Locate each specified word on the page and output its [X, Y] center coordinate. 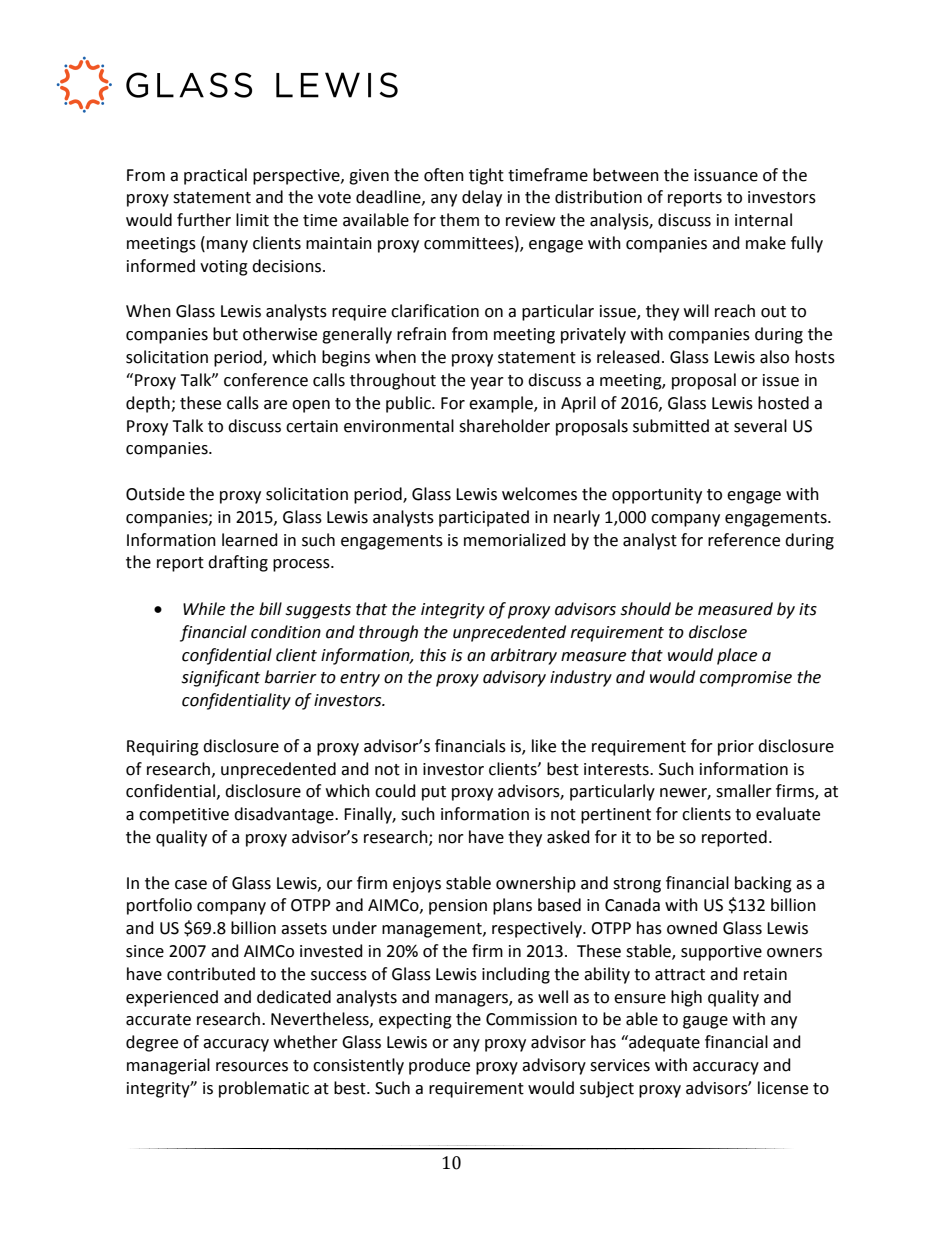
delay [482, 198]
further [204, 220]
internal [763, 220]
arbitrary [524, 656]
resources [252, 1067]
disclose [718, 632]
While [204, 609]
